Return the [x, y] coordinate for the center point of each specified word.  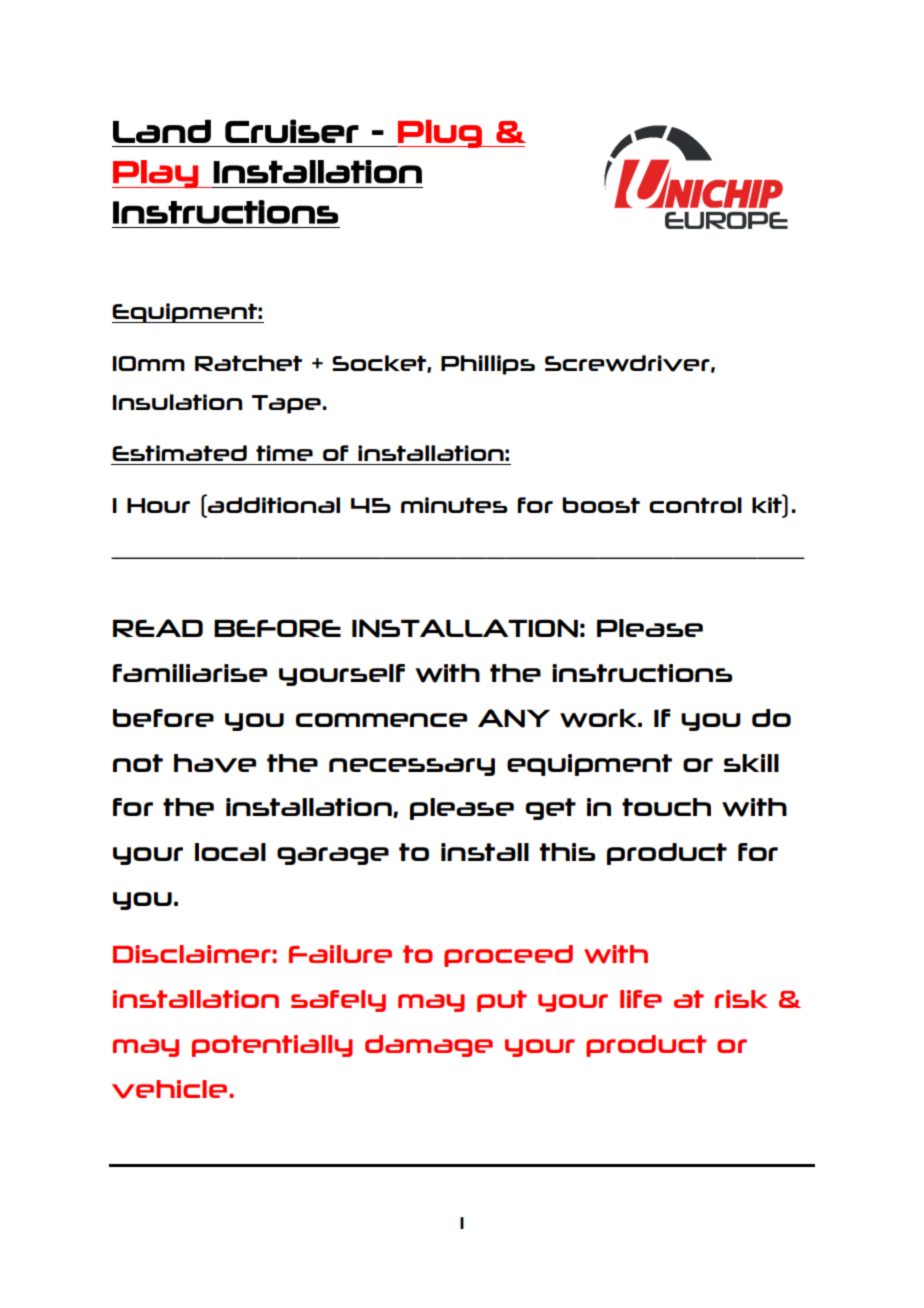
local [230, 852]
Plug [440, 134]
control [695, 505]
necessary [412, 767]
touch [666, 807]
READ [158, 628]
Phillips [488, 365]
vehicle [171, 1089]
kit [768, 504]
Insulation [177, 402]
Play [156, 174]
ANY [514, 718]
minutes [454, 505]
